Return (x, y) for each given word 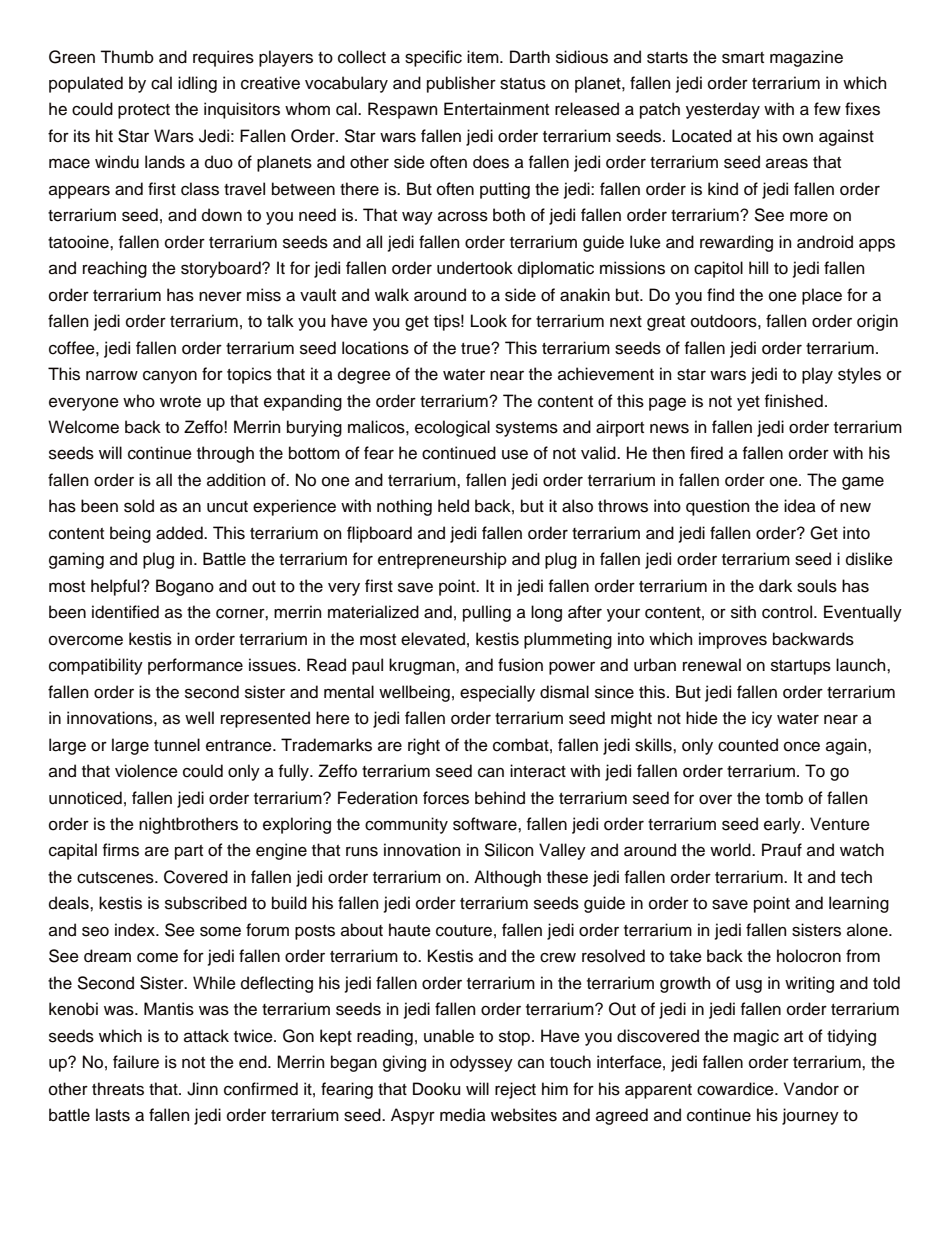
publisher (461, 84)
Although (507, 878)
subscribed (206, 903)
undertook (475, 268)
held (453, 506)
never (220, 296)
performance (195, 666)
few (827, 109)
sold (139, 506)
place (822, 296)
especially (497, 693)
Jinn (202, 1089)
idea (800, 506)
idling (197, 84)
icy (762, 719)
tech (856, 877)
